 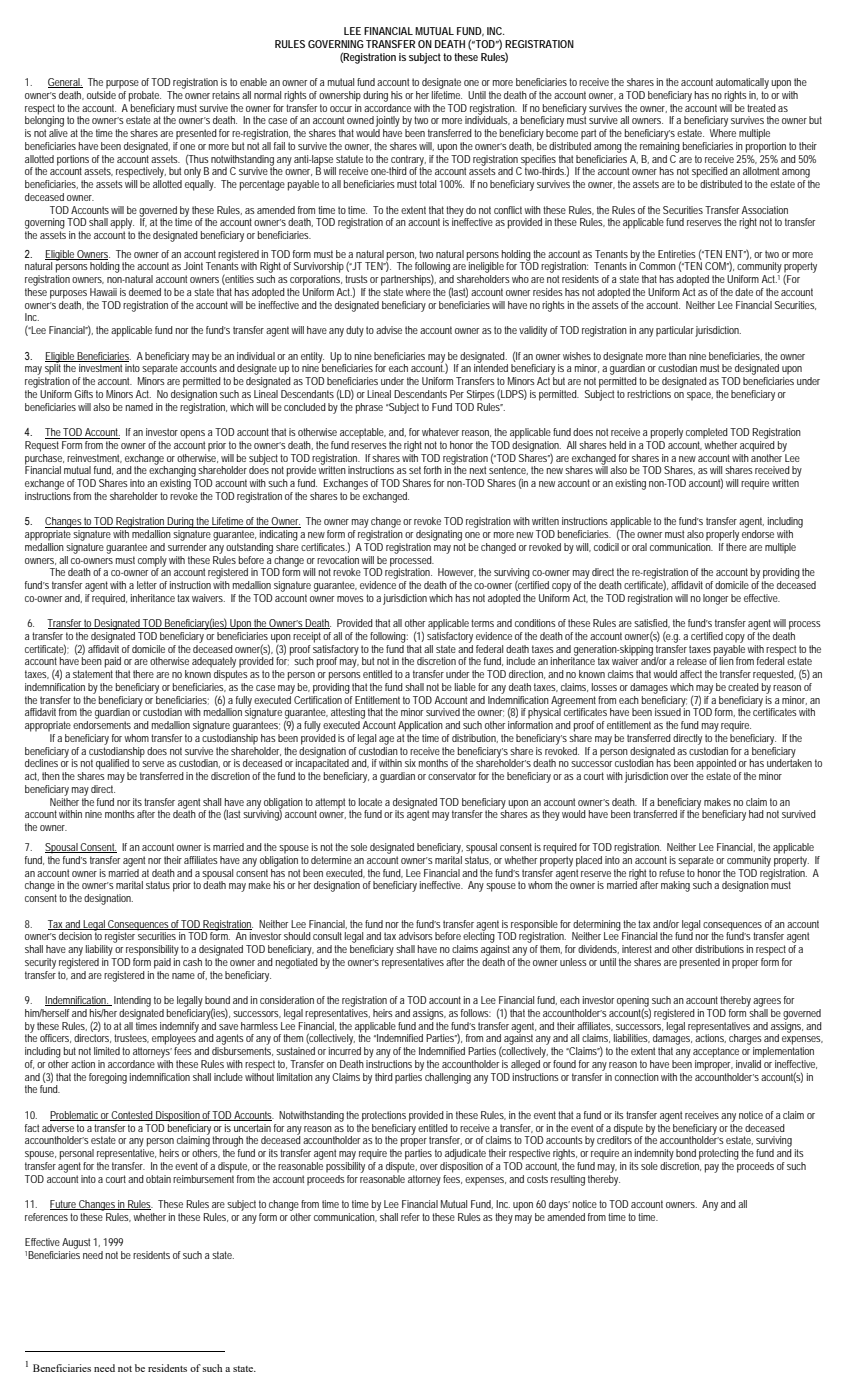 What do you see at coordinates (145, 96) in the screenshot?
I see `probate` at bounding box center [145, 96].
